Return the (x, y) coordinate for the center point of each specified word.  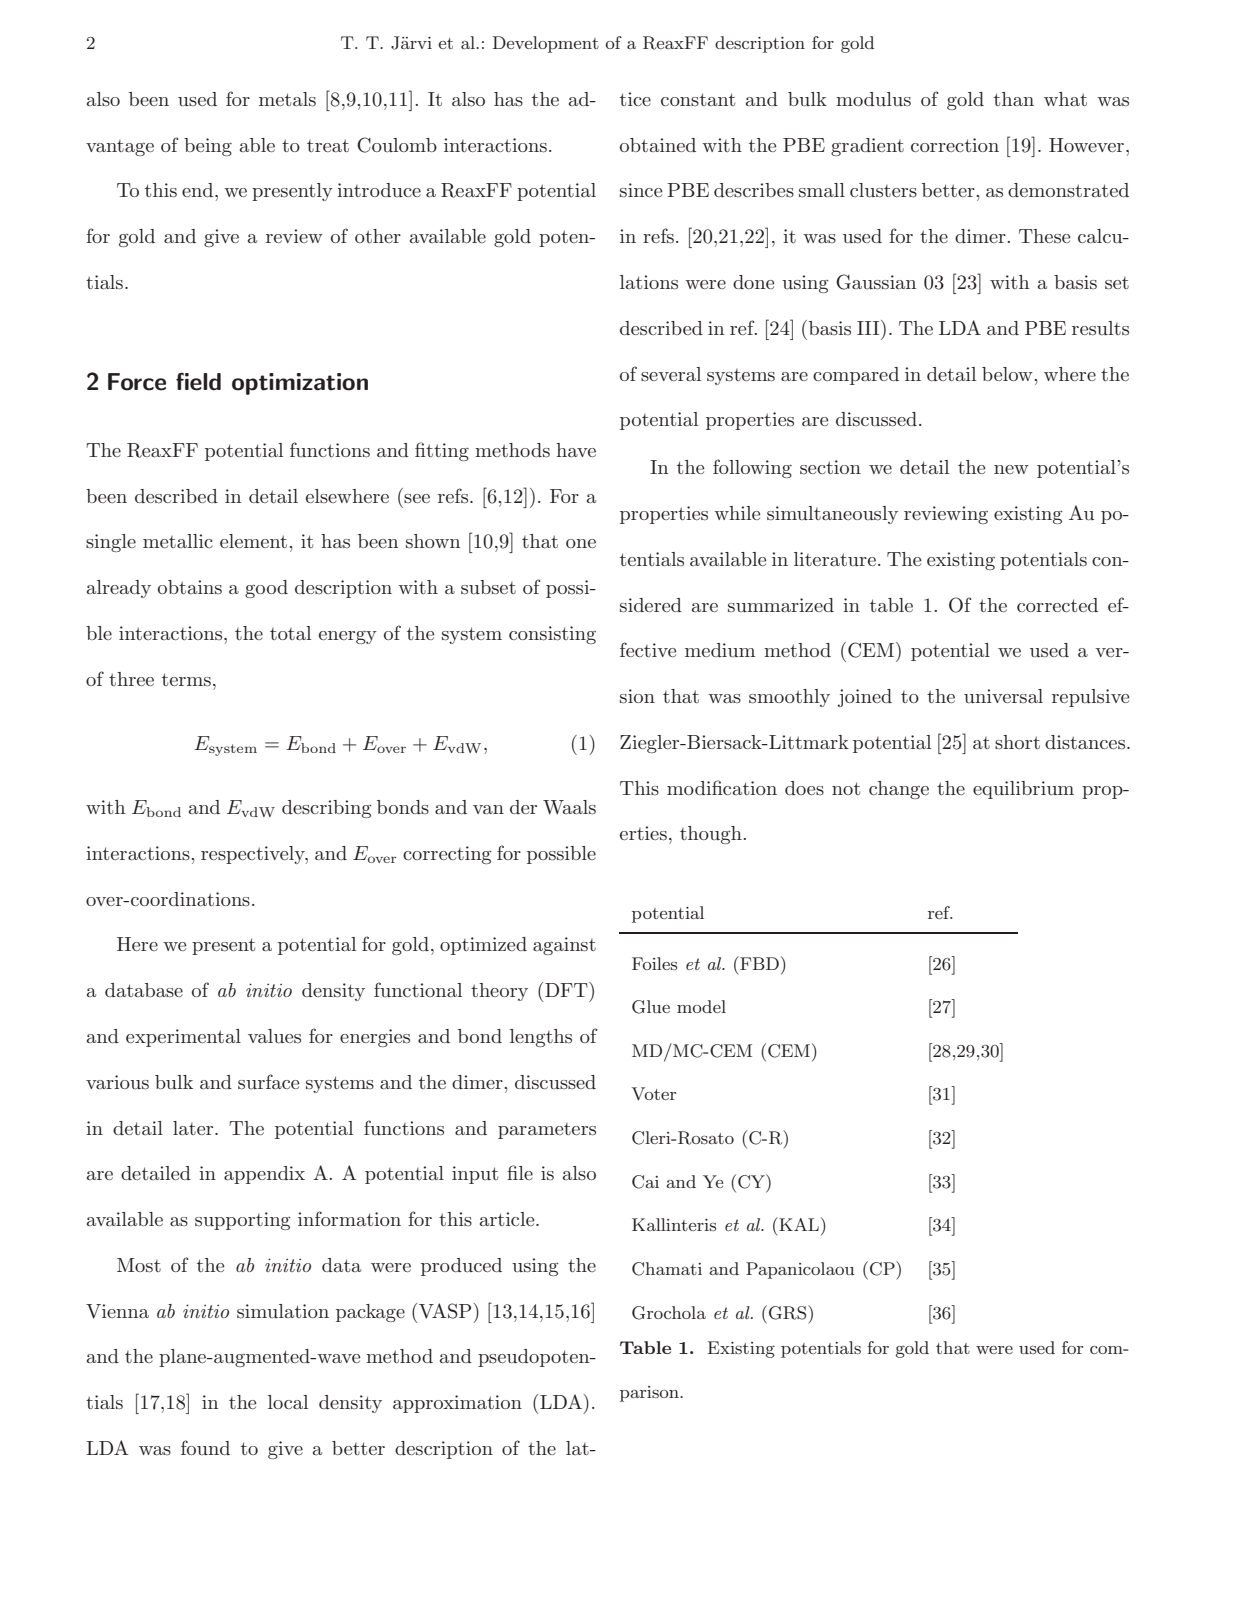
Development (546, 44)
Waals (569, 807)
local (288, 1402)
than (1014, 99)
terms (186, 680)
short (1017, 742)
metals (287, 99)
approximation (457, 1404)
